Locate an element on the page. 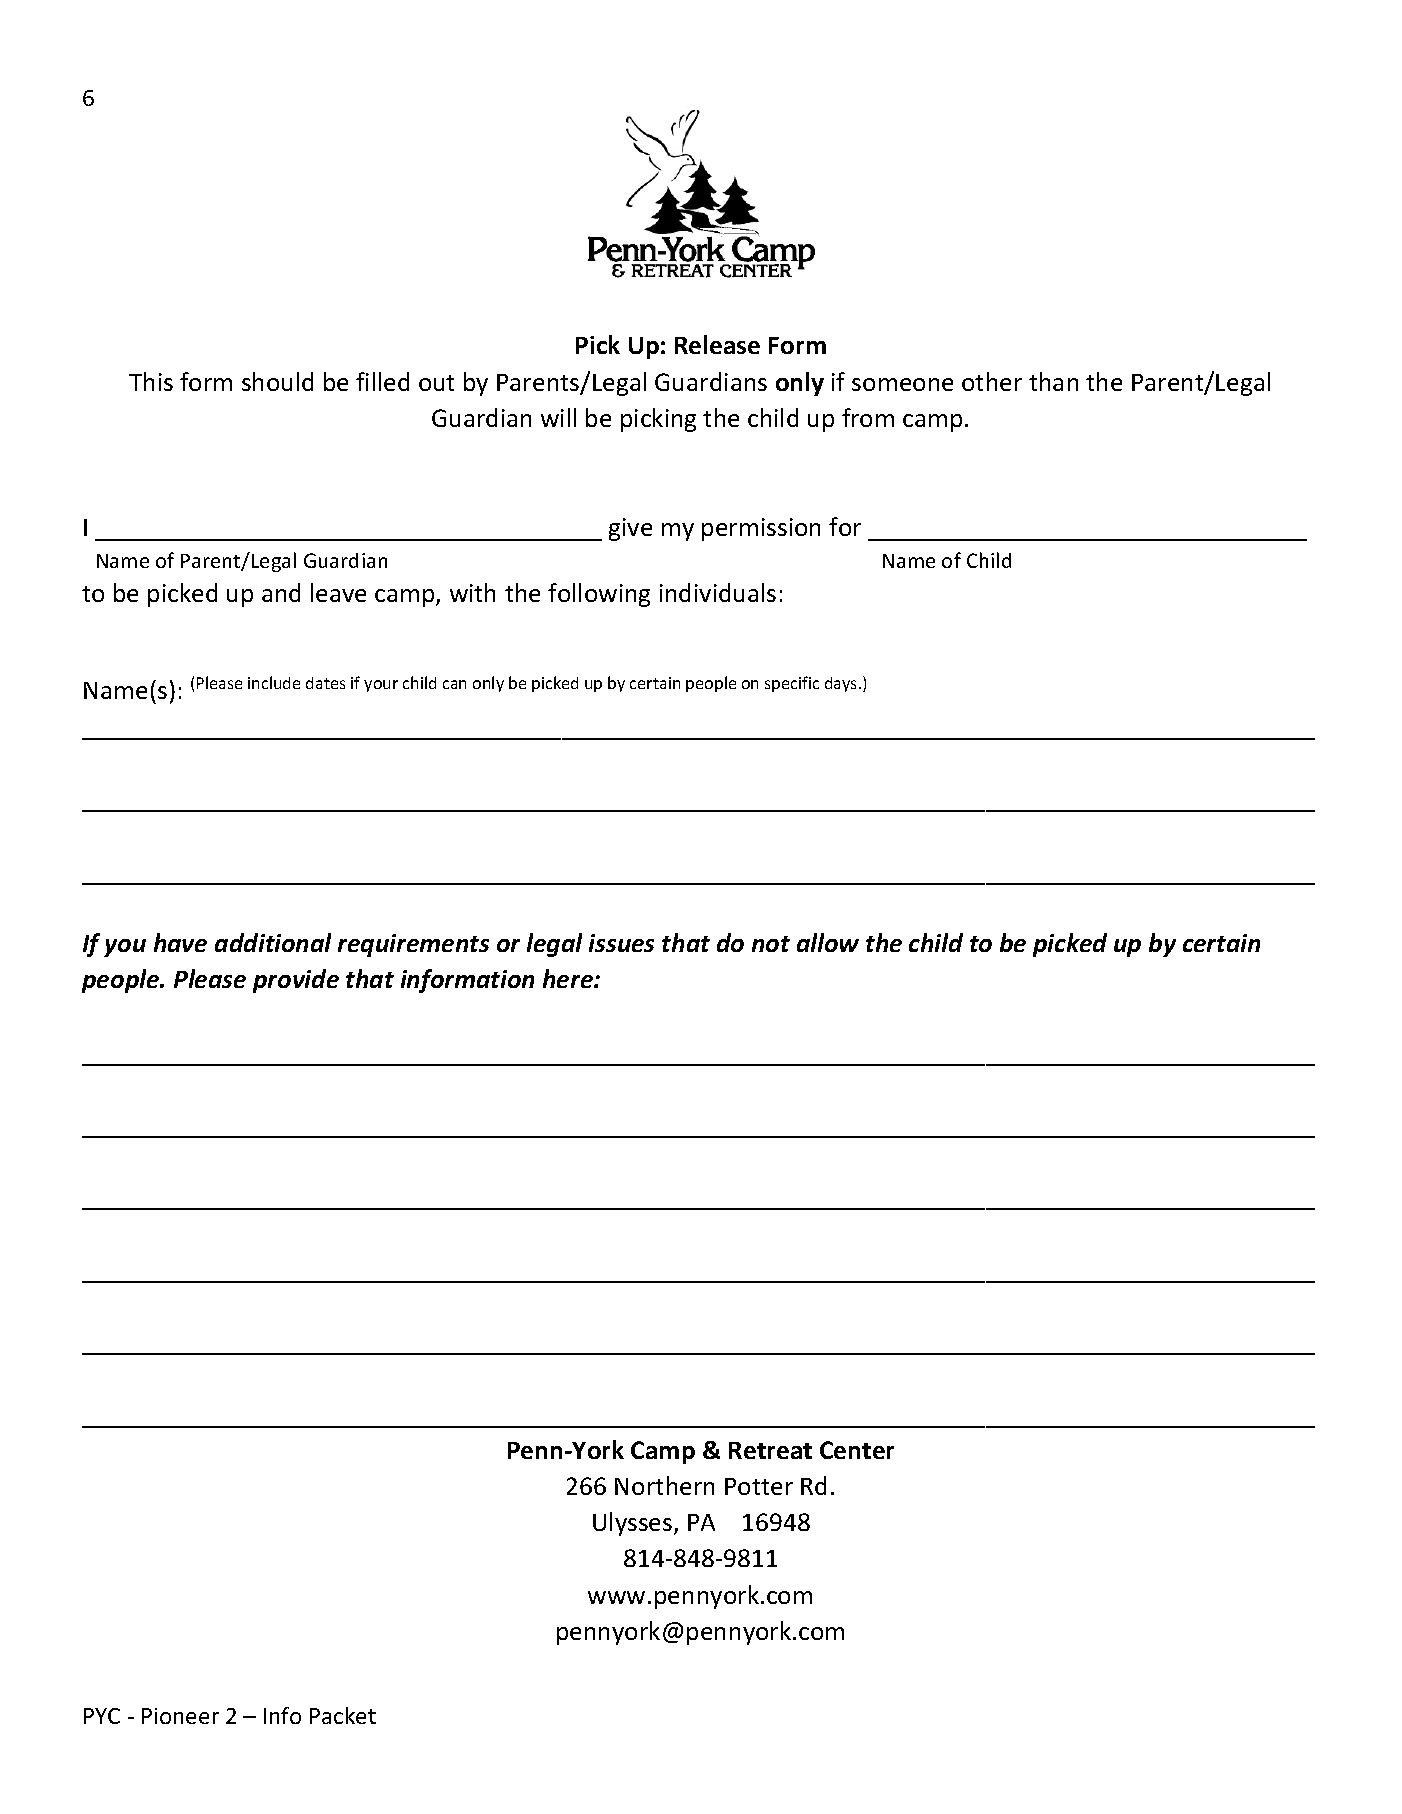 This document has height=1814, width=1402. someone is located at coordinates (902, 384).
